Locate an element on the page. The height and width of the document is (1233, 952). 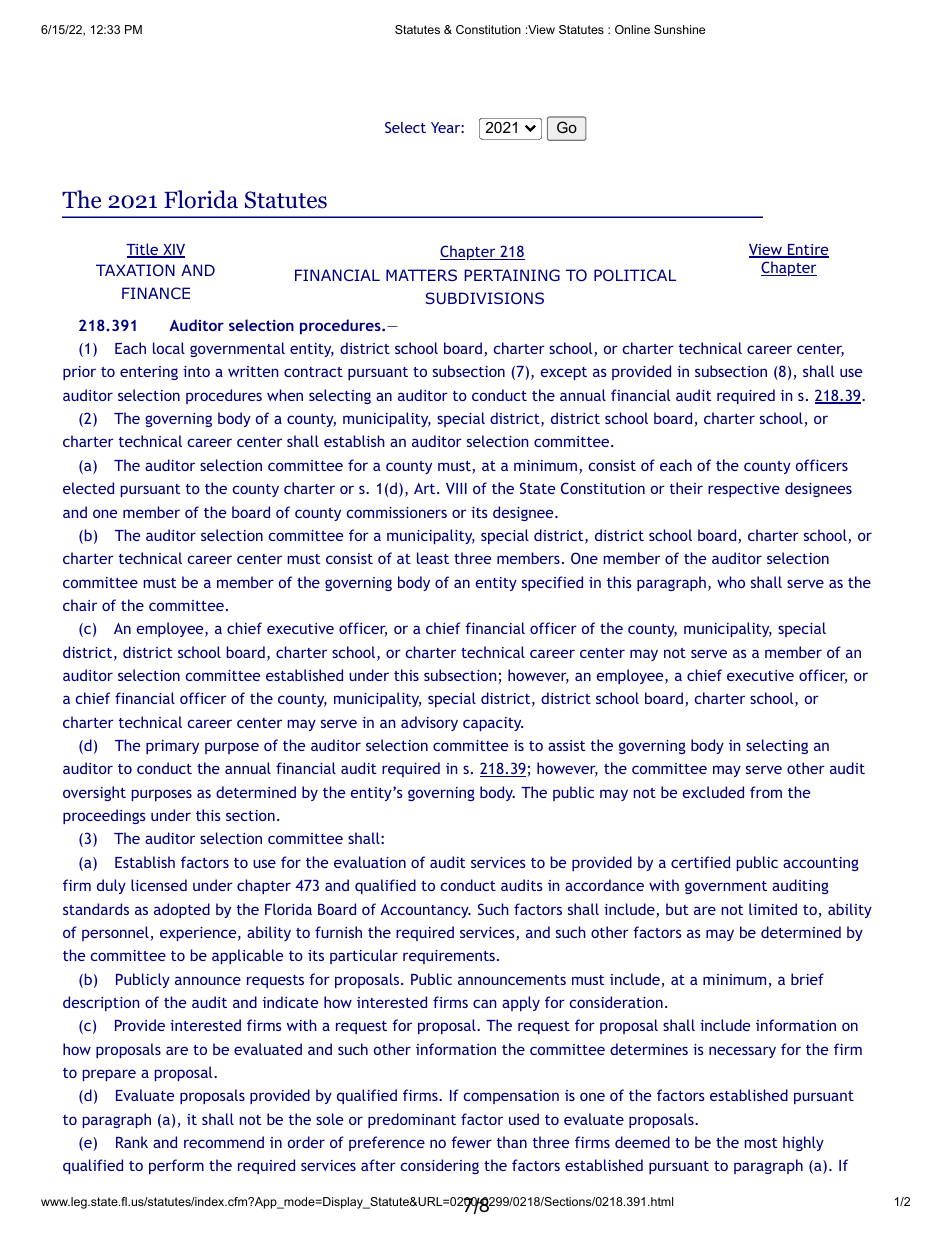
fewer is located at coordinates (471, 1142).
